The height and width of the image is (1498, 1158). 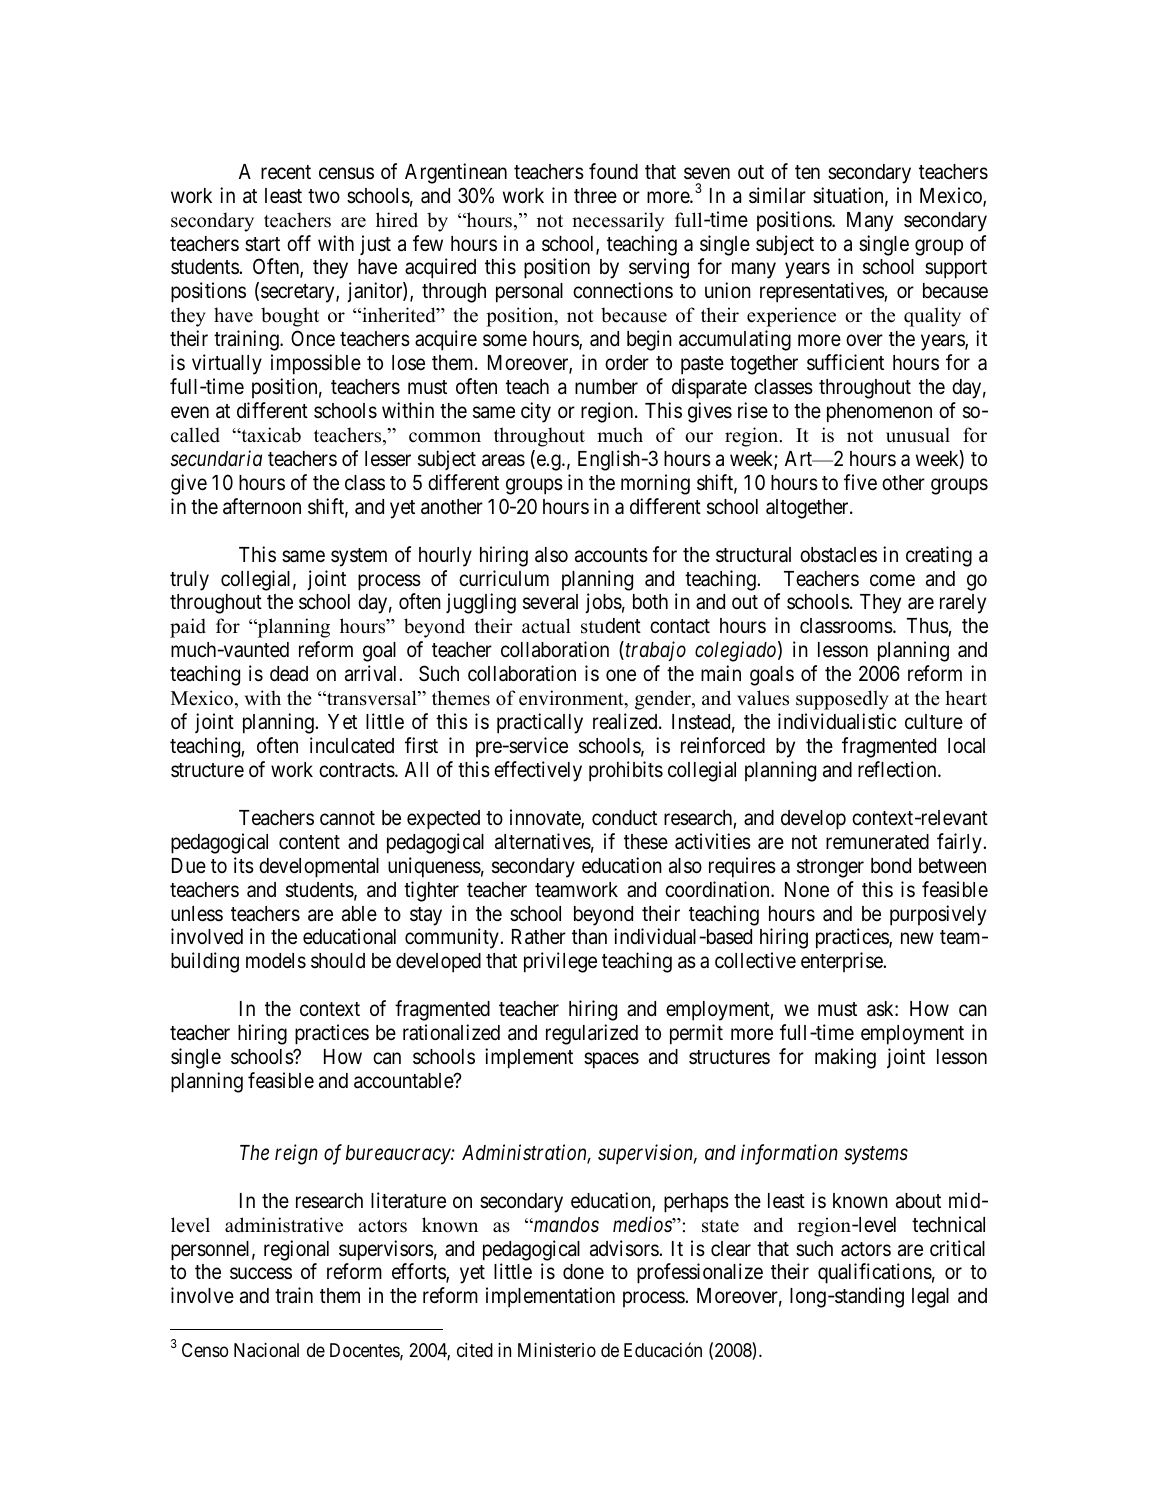 I want to click on Nacional, so click(x=266, y=1350).
